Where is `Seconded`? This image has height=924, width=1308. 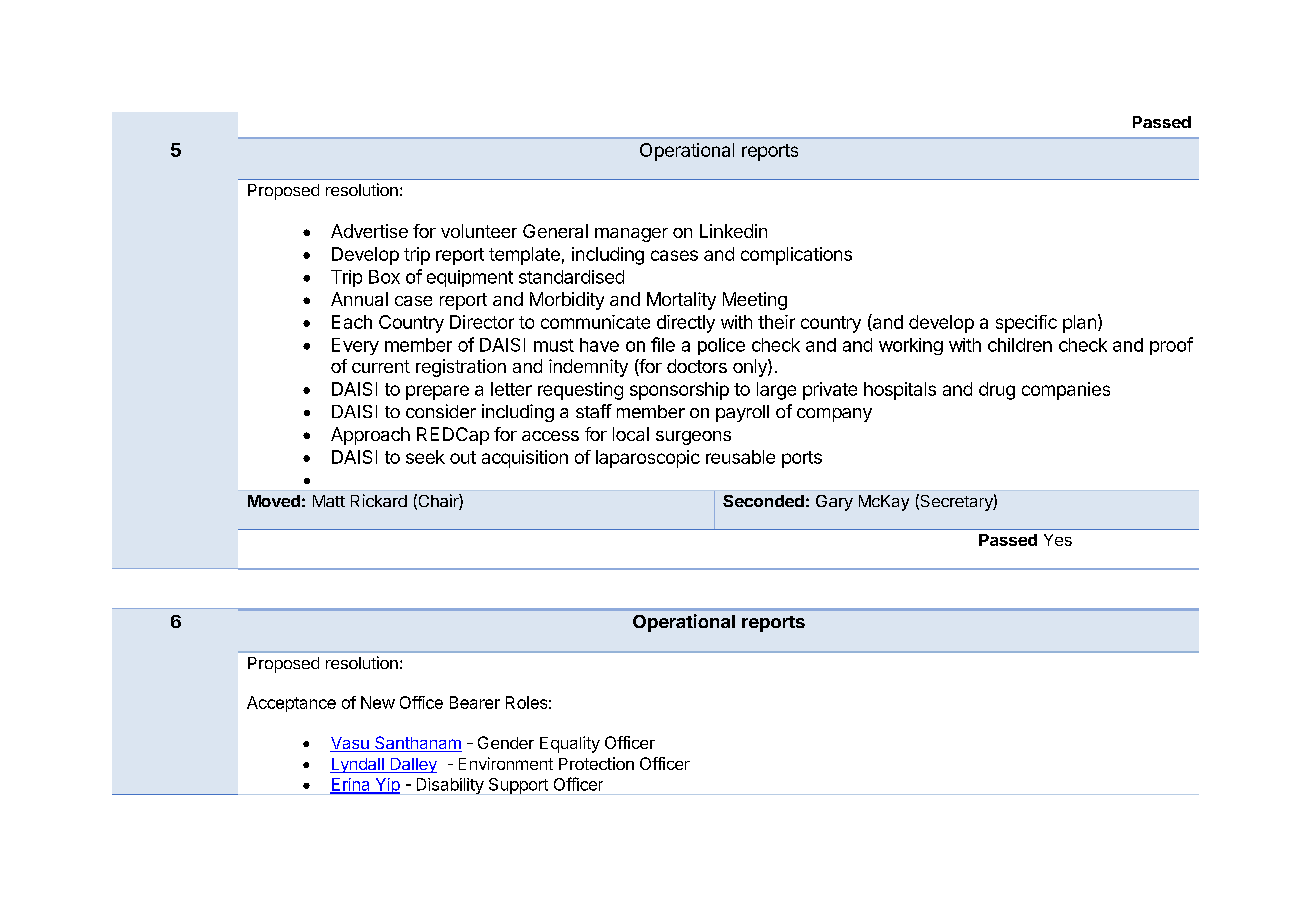 Seconded is located at coordinates (763, 501).
